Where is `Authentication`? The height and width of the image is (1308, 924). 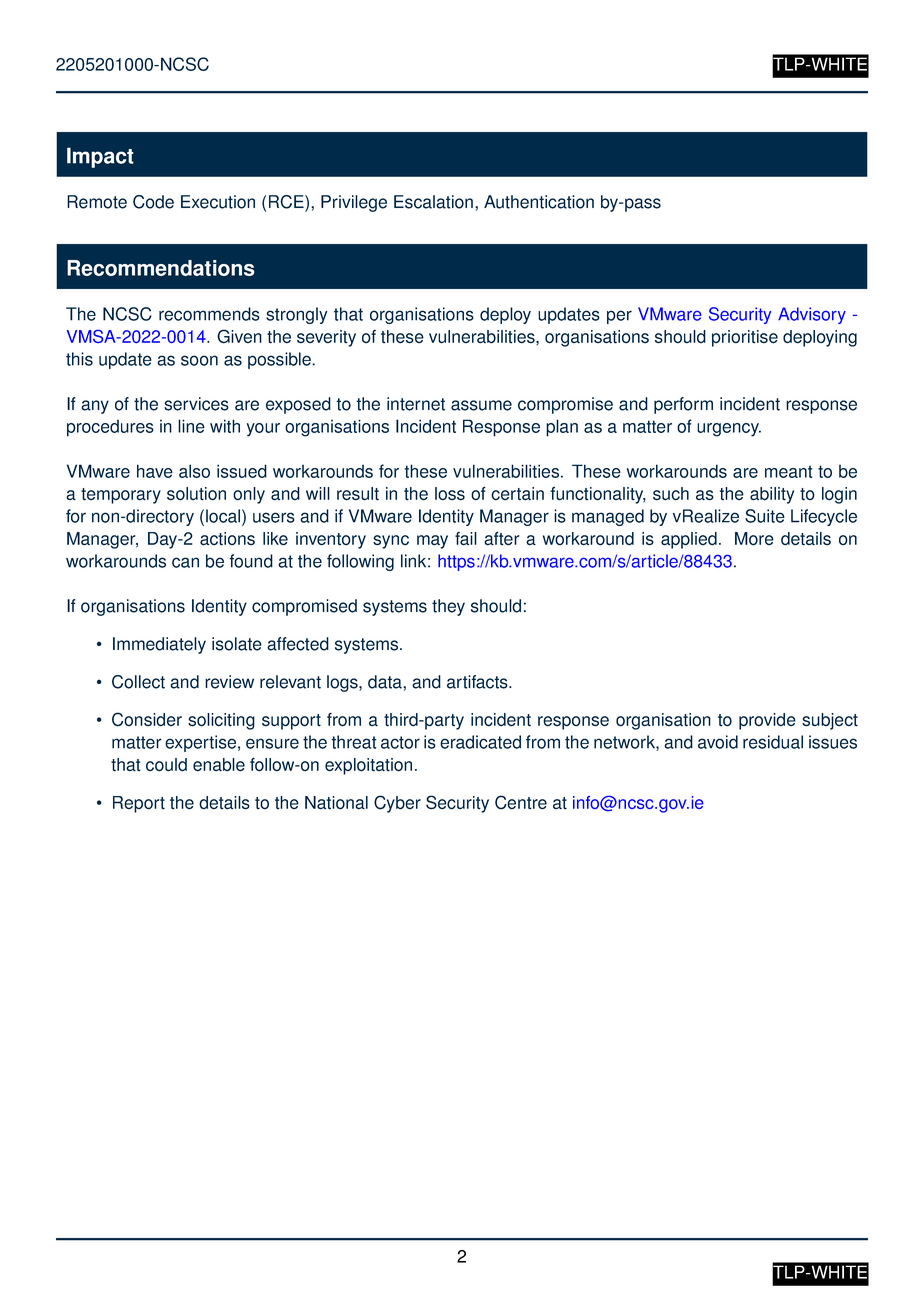 Authentication is located at coordinates (539, 202).
